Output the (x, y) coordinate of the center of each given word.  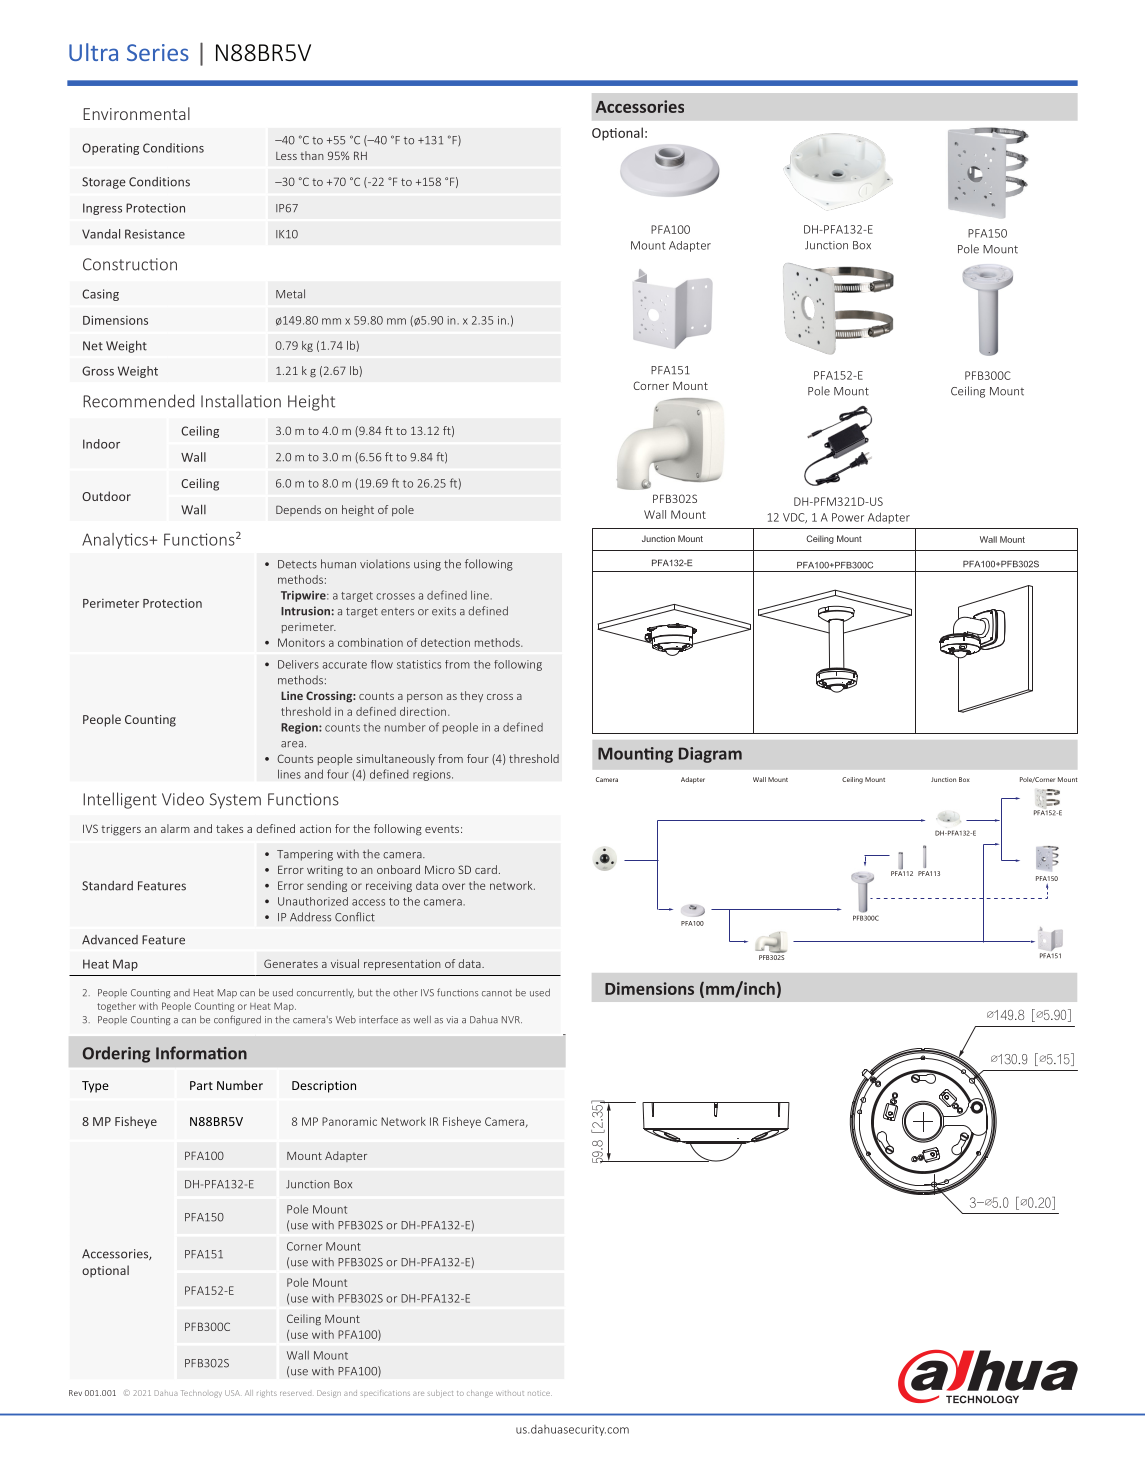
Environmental (136, 113)
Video (183, 799)
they (471, 696)
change (480, 1394)
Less (286, 156)
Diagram (710, 755)
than (312, 155)
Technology (201, 1394)
